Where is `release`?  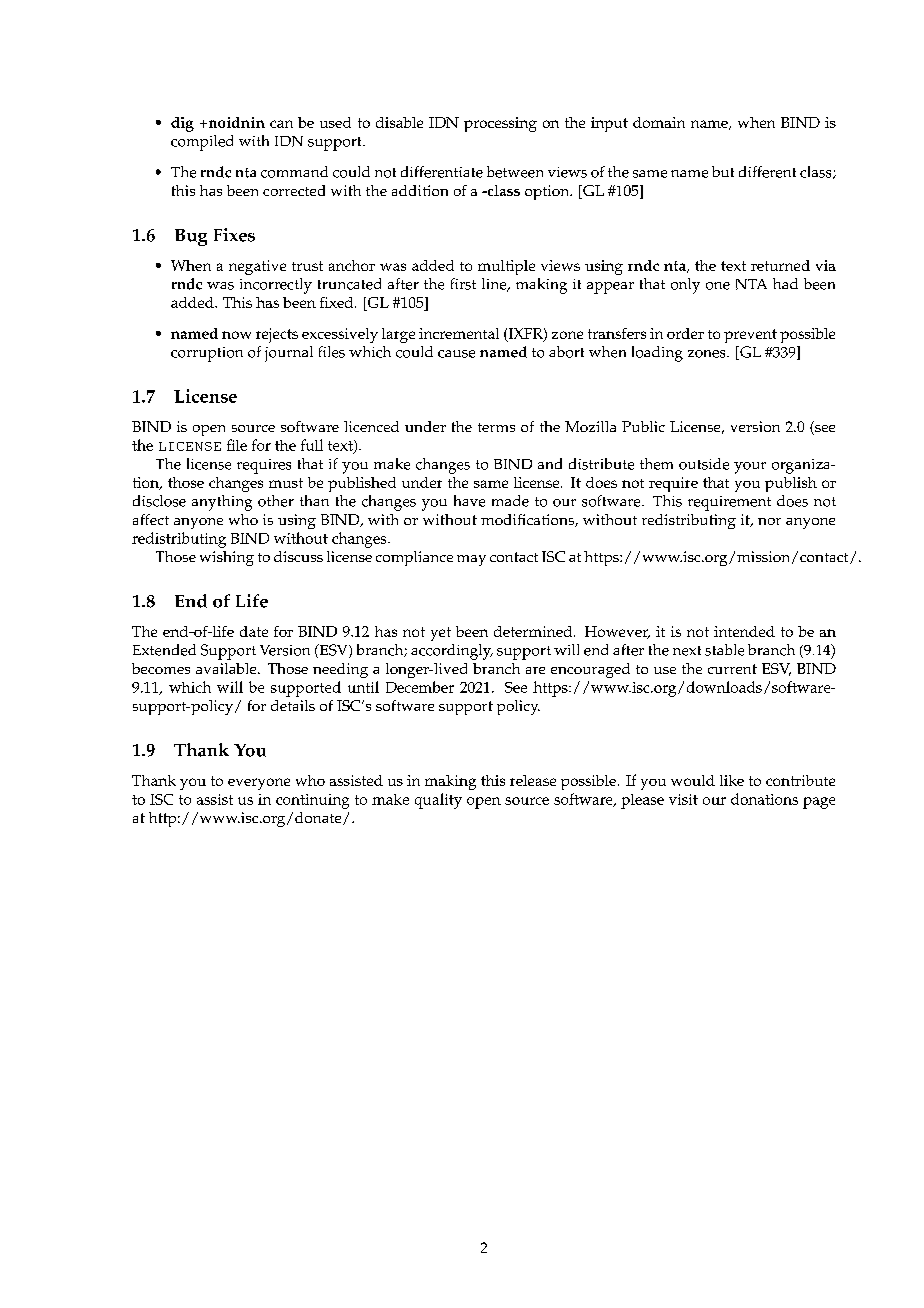 release is located at coordinates (533, 780).
